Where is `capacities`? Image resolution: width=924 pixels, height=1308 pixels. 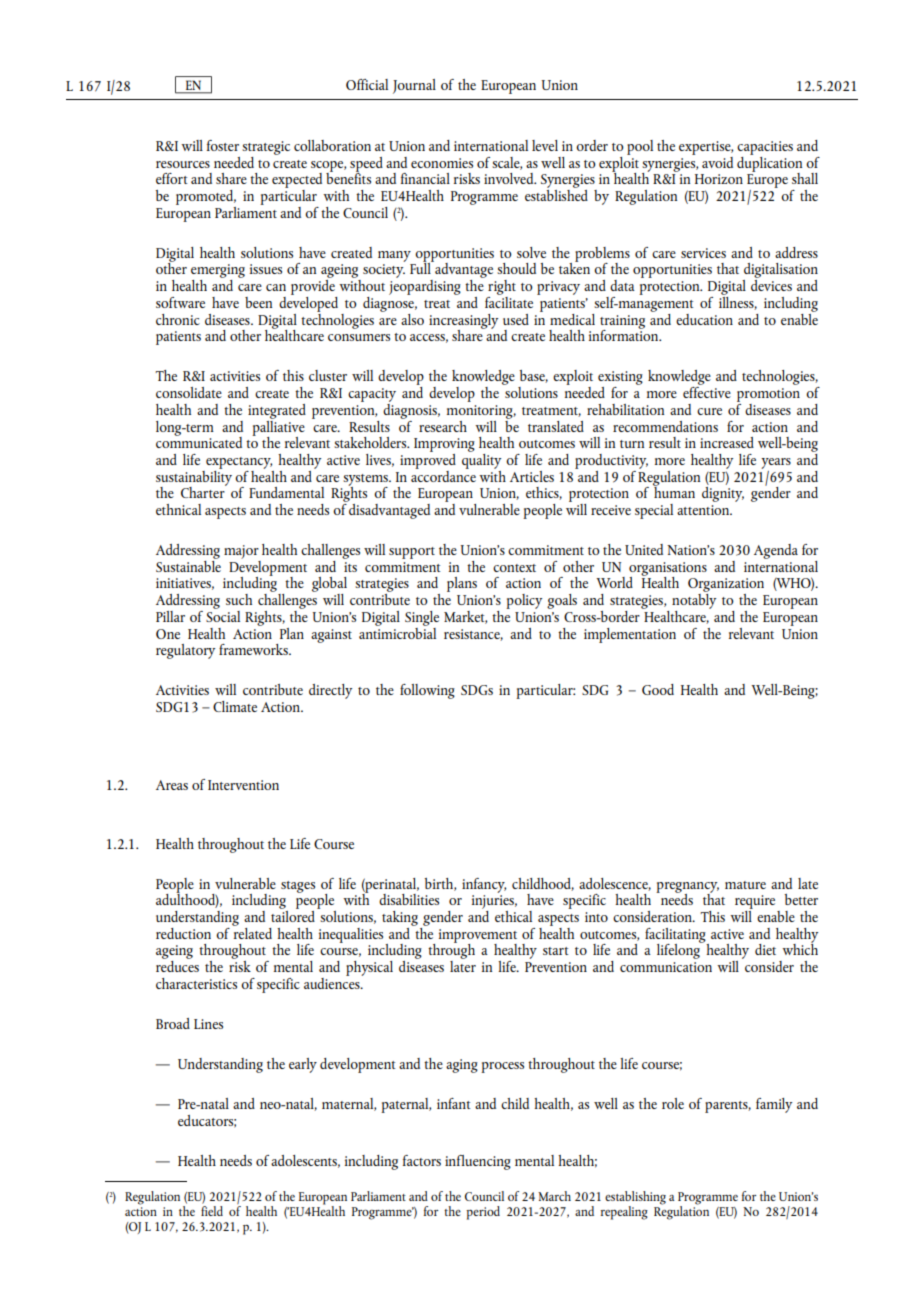 capacities is located at coordinates (765, 148).
